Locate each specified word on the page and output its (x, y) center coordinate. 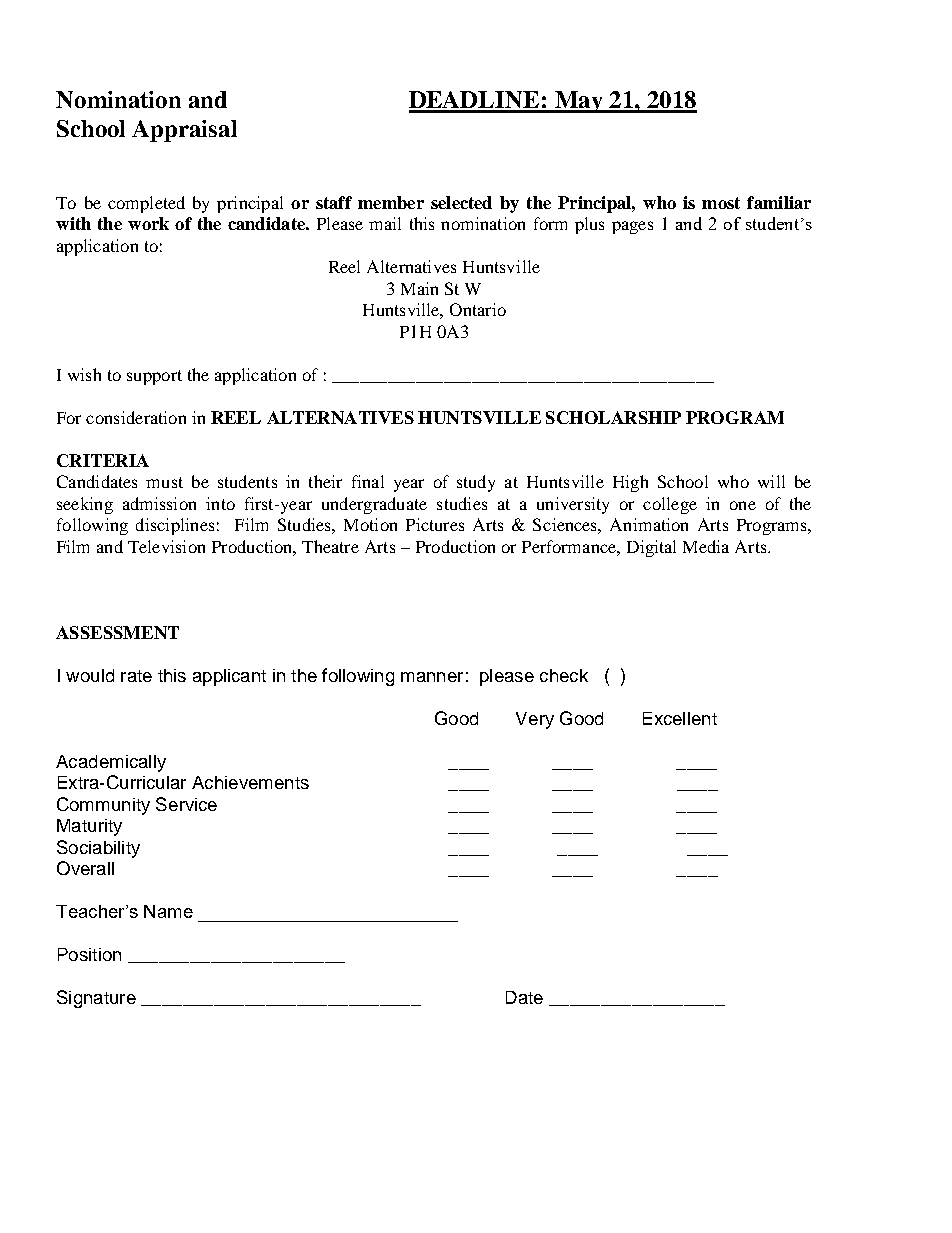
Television (166, 546)
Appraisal (184, 131)
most (721, 203)
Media (706, 546)
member (391, 202)
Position (89, 954)
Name (168, 911)
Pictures (435, 524)
